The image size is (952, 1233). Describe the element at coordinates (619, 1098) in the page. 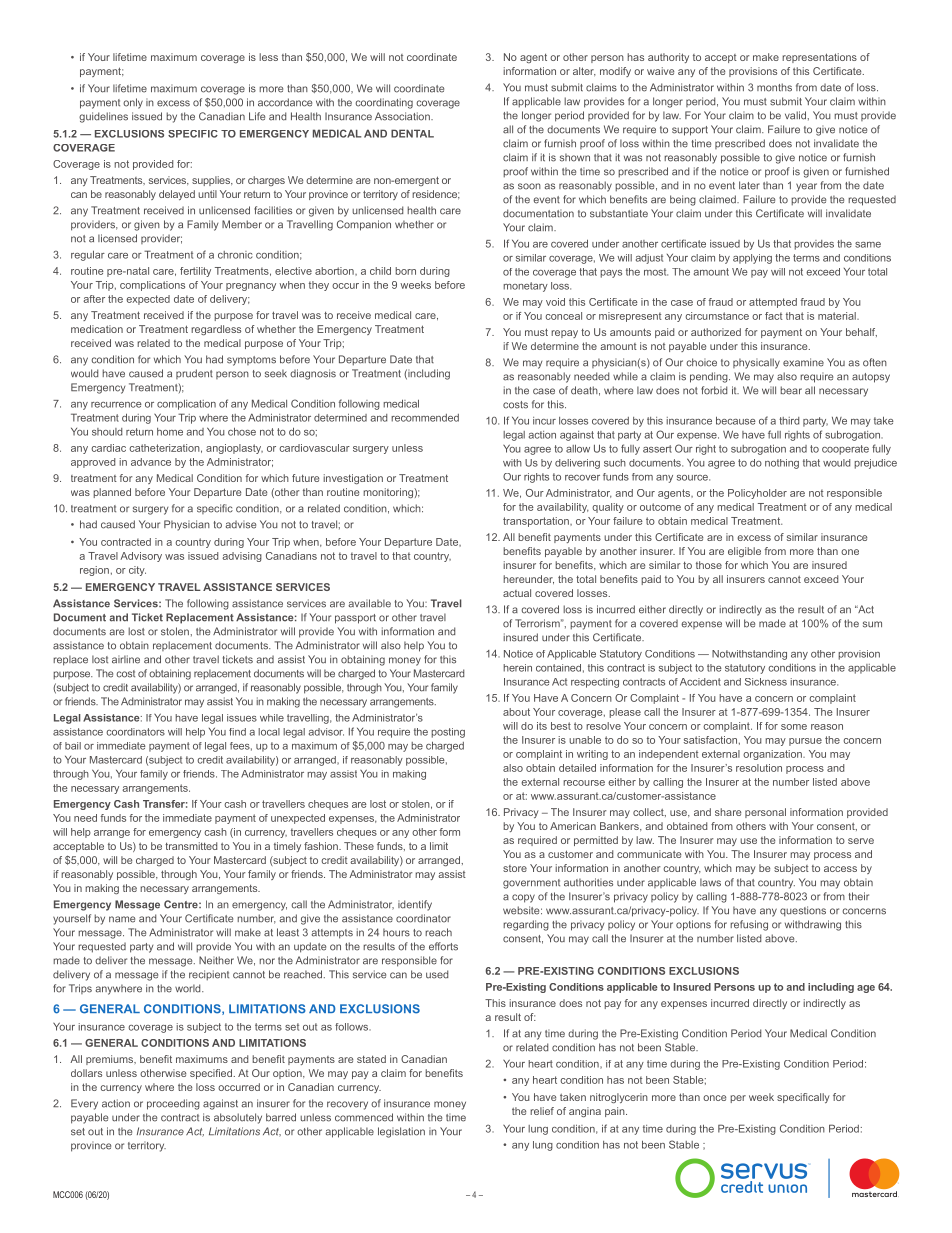

I see `nitroglycerin` at that location.
